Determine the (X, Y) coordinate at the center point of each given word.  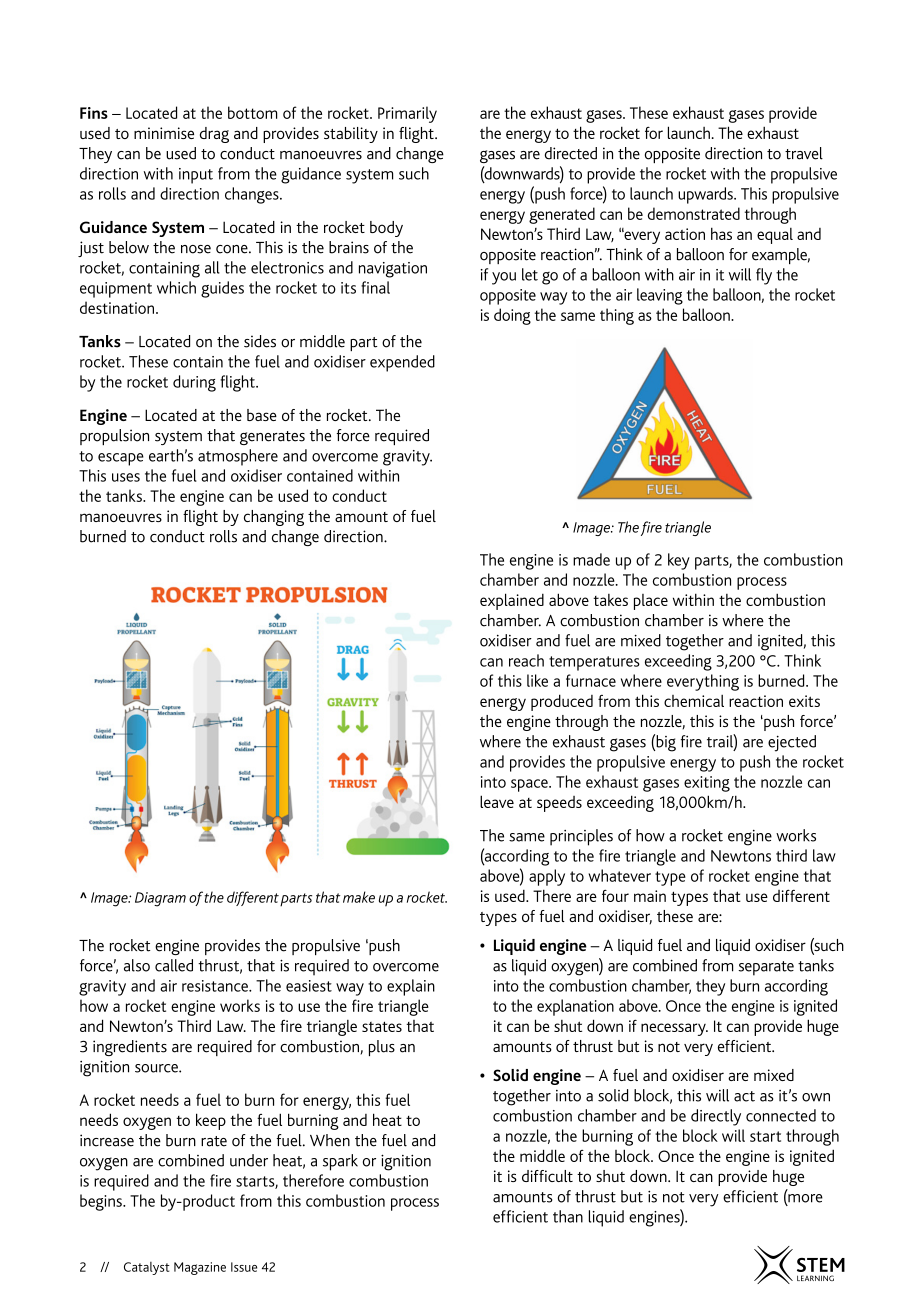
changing (274, 518)
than (568, 1216)
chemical (694, 701)
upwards (706, 195)
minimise (164, 133)
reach (526, 660)
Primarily (407, 114)
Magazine (200, 1268)
